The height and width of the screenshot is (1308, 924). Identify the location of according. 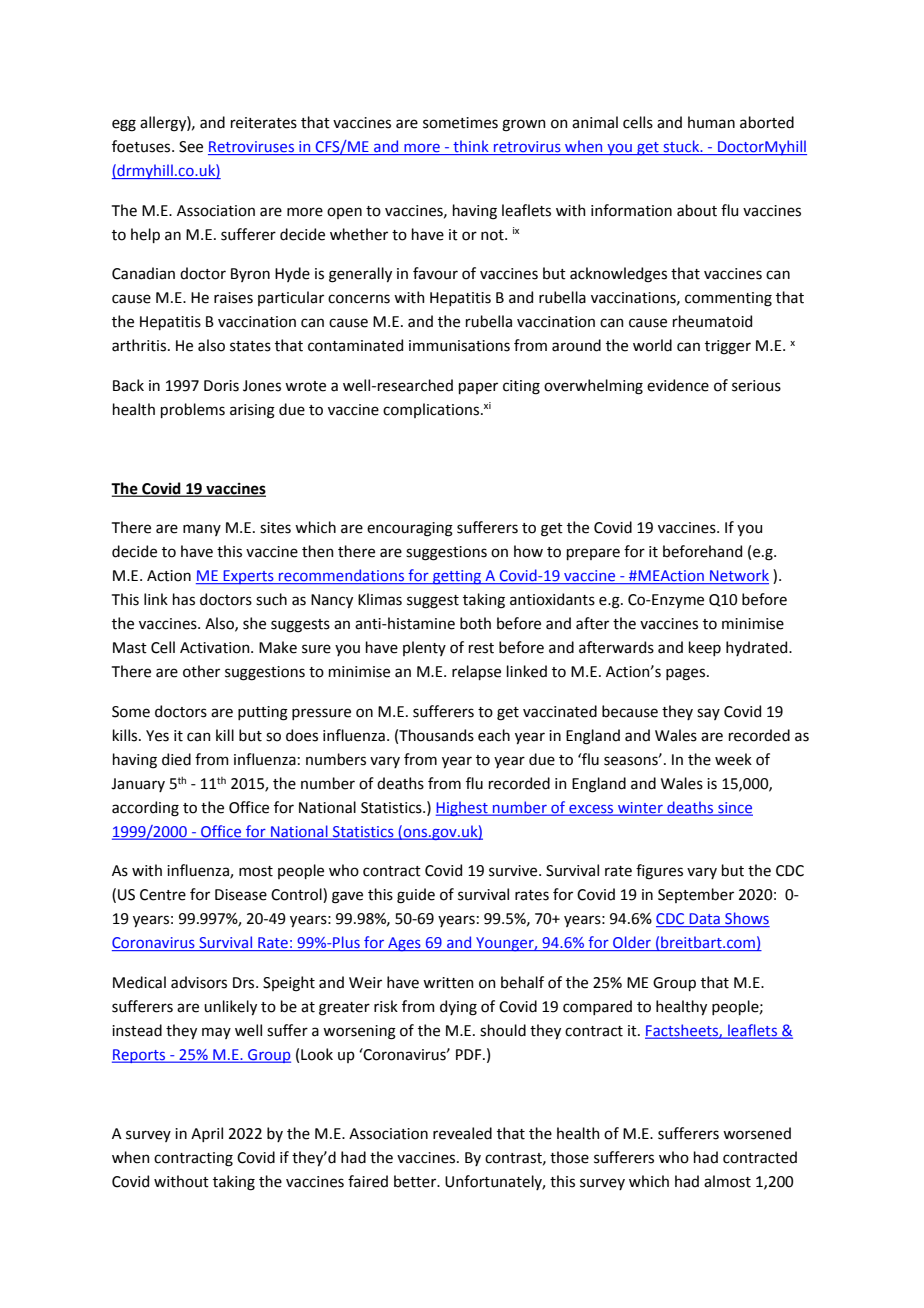
(145, 809).
